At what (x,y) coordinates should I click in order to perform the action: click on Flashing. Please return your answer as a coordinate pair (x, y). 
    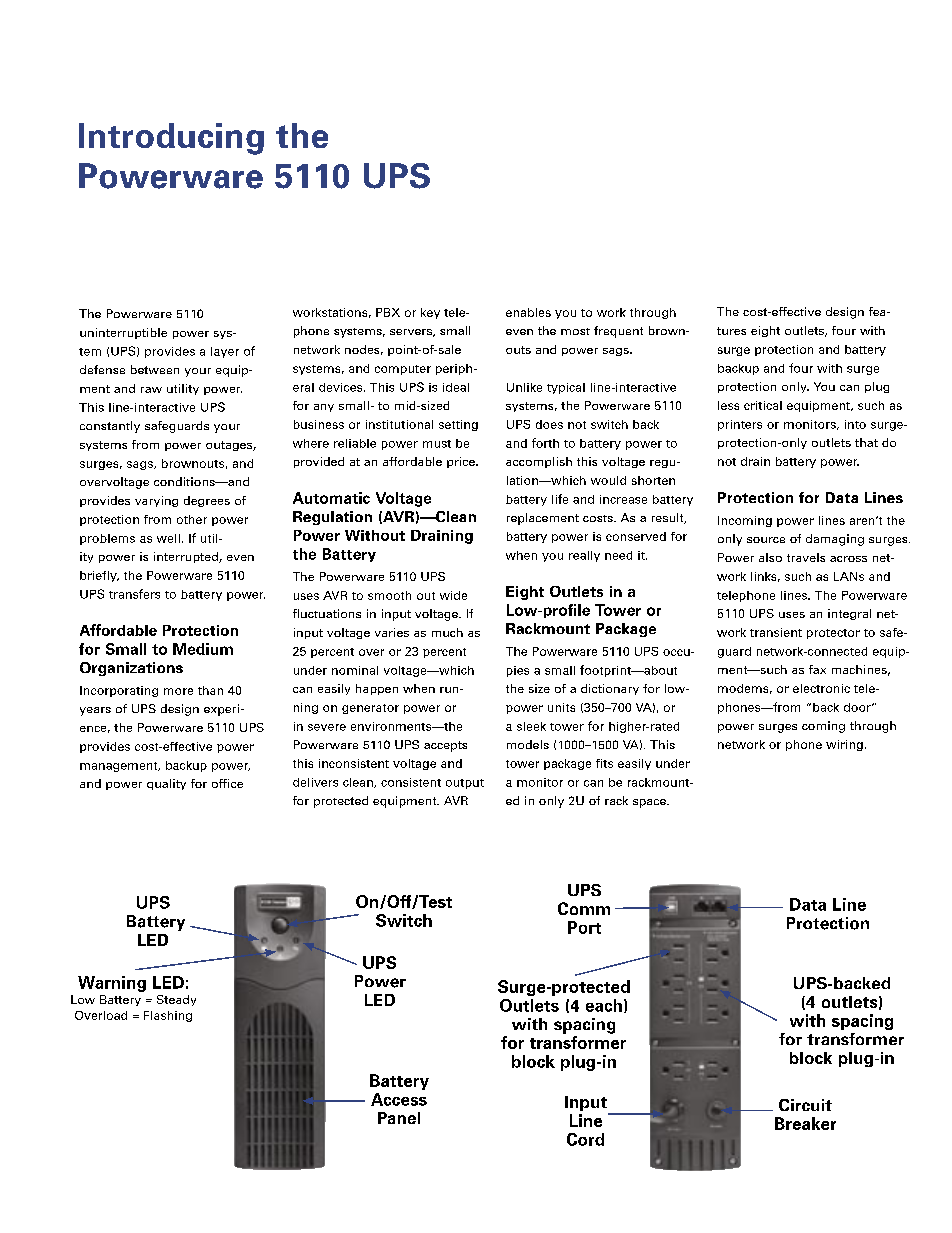
    Looking at the image, I should click on (168, 1016).
